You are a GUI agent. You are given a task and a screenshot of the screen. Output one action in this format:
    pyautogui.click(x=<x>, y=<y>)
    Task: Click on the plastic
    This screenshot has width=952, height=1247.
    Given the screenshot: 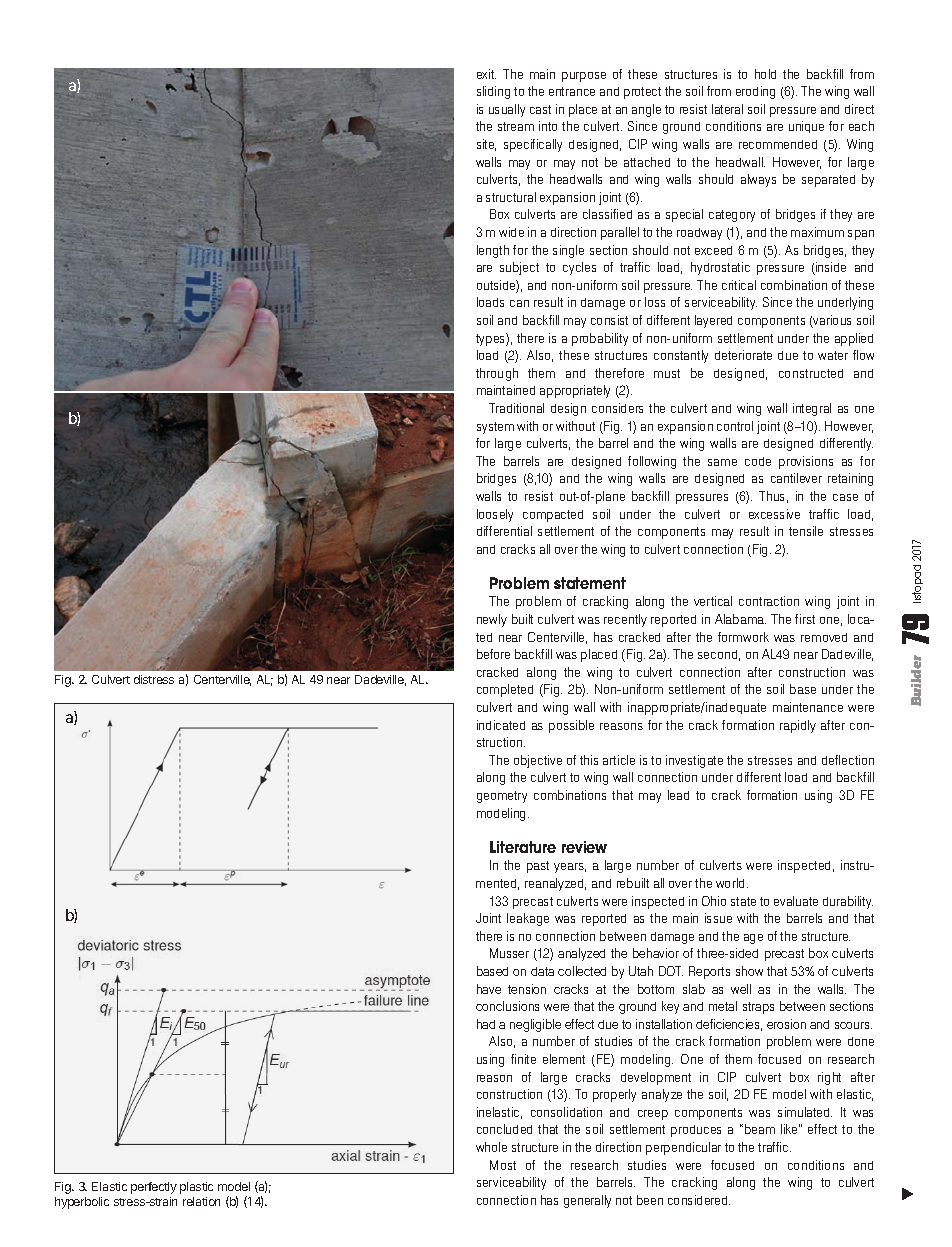 What is the action you would take?
    pyautogui.click(x=196, y=1188)
